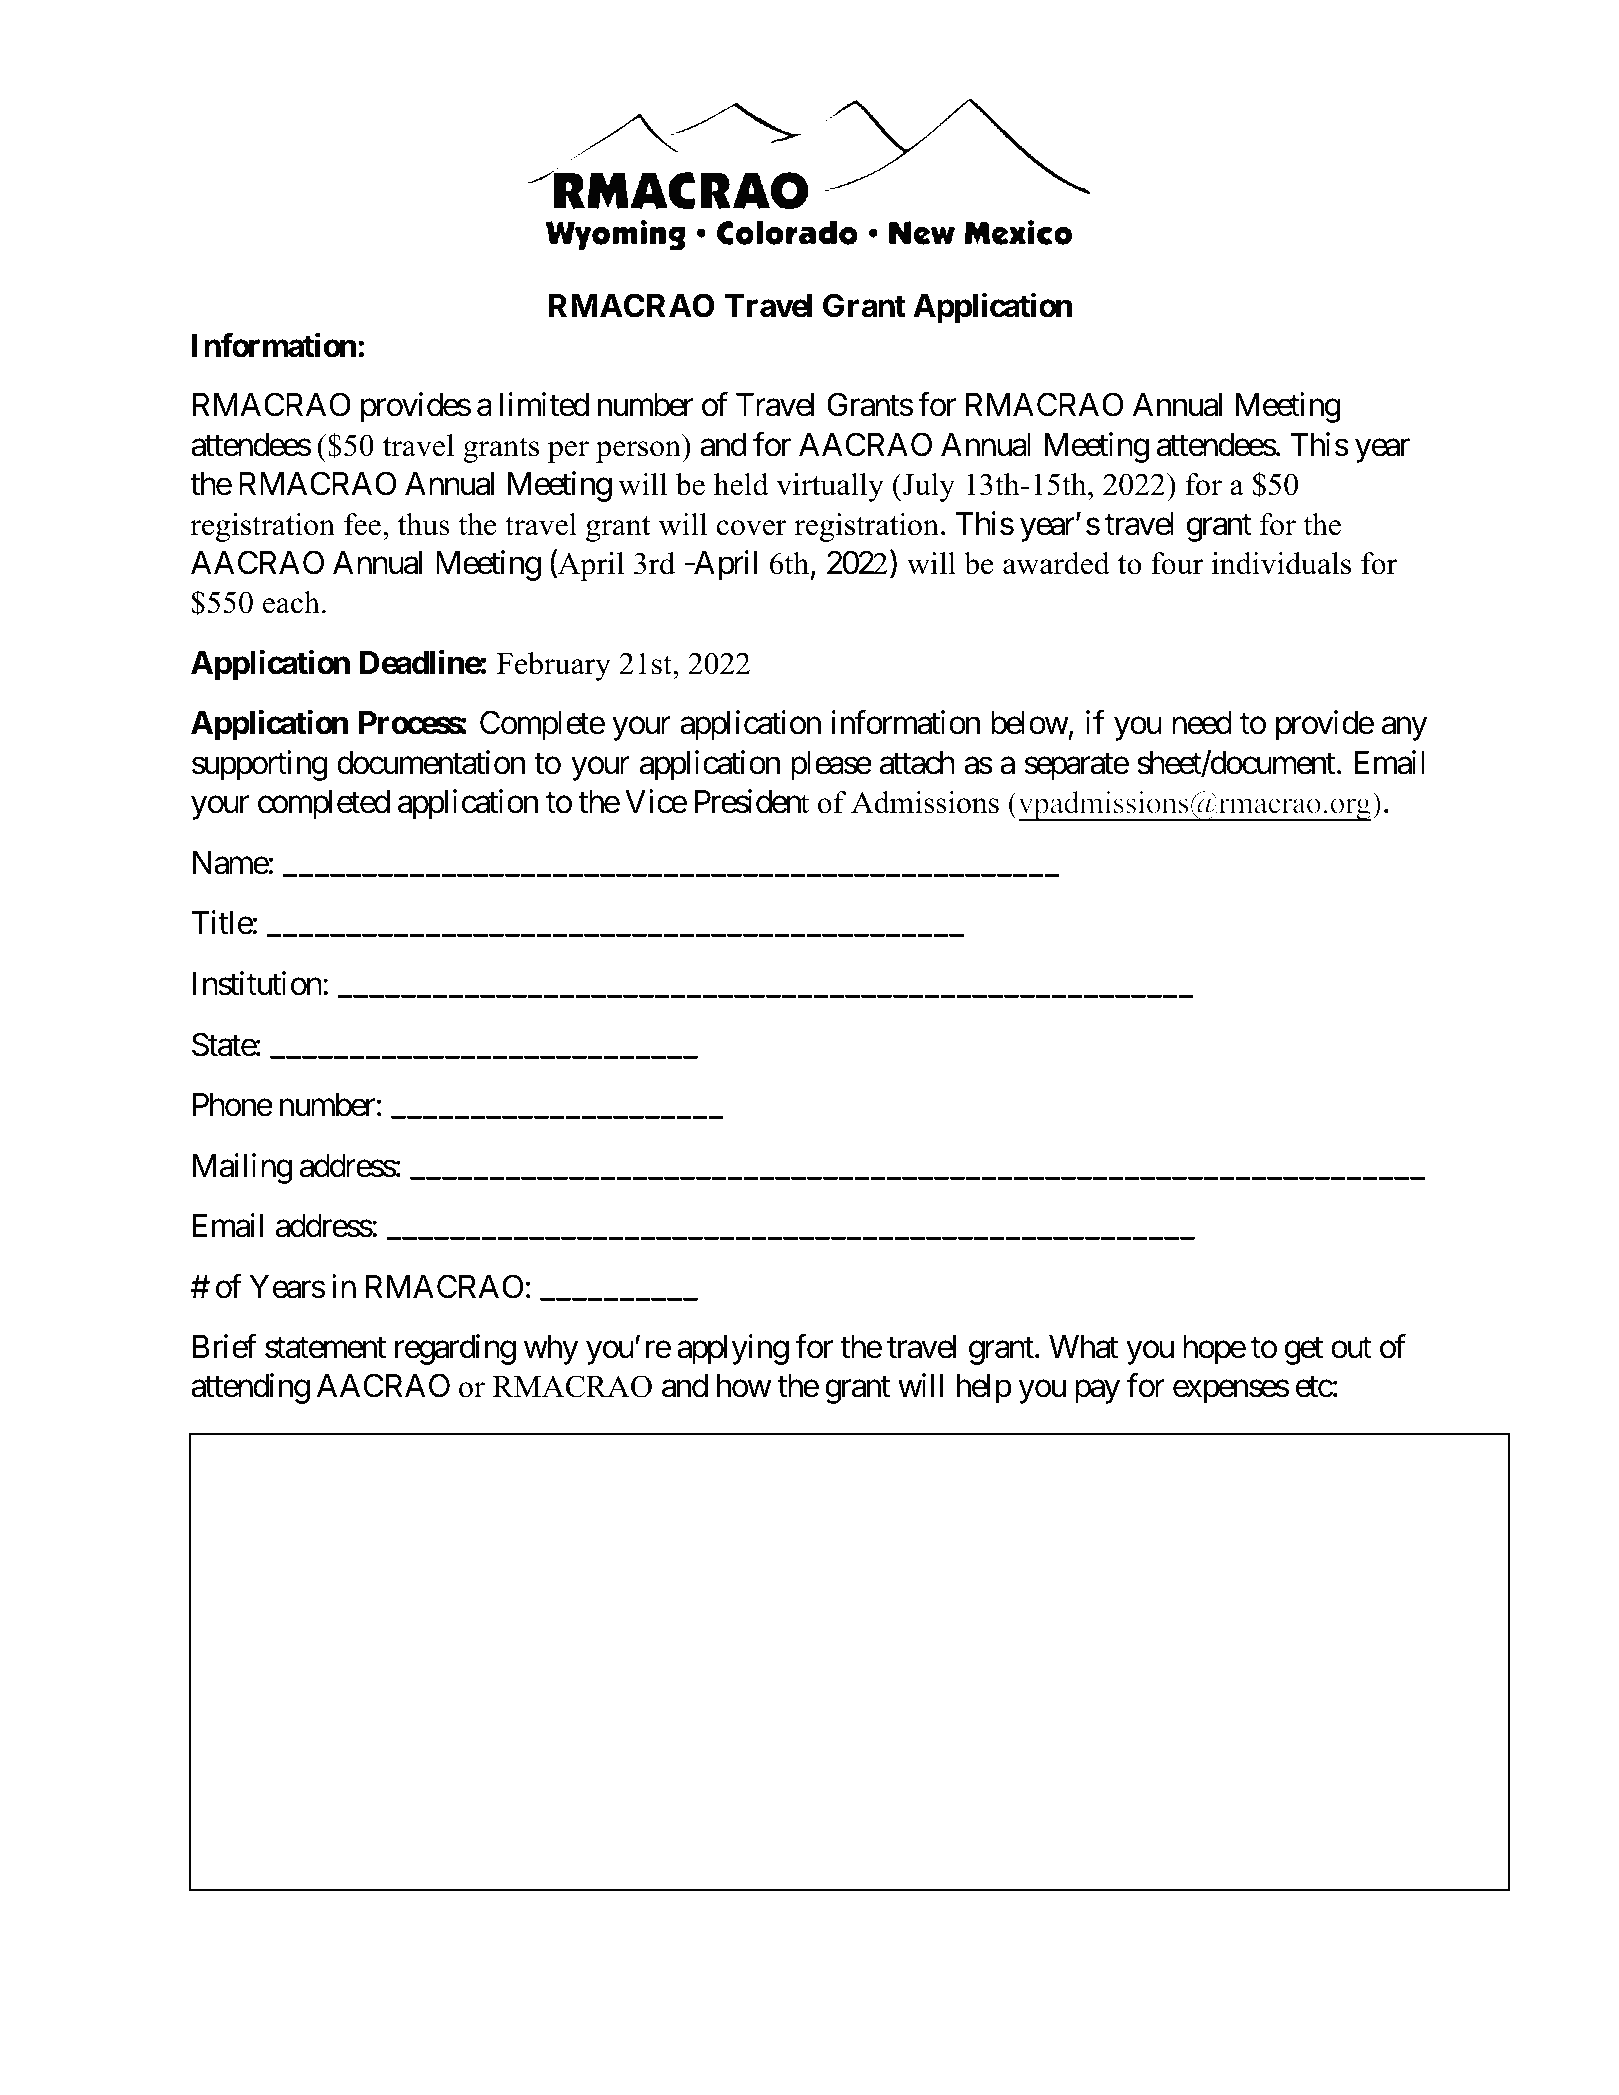  Describe the element at coordinates (751, 802) in the image. I see `President` at that location.
